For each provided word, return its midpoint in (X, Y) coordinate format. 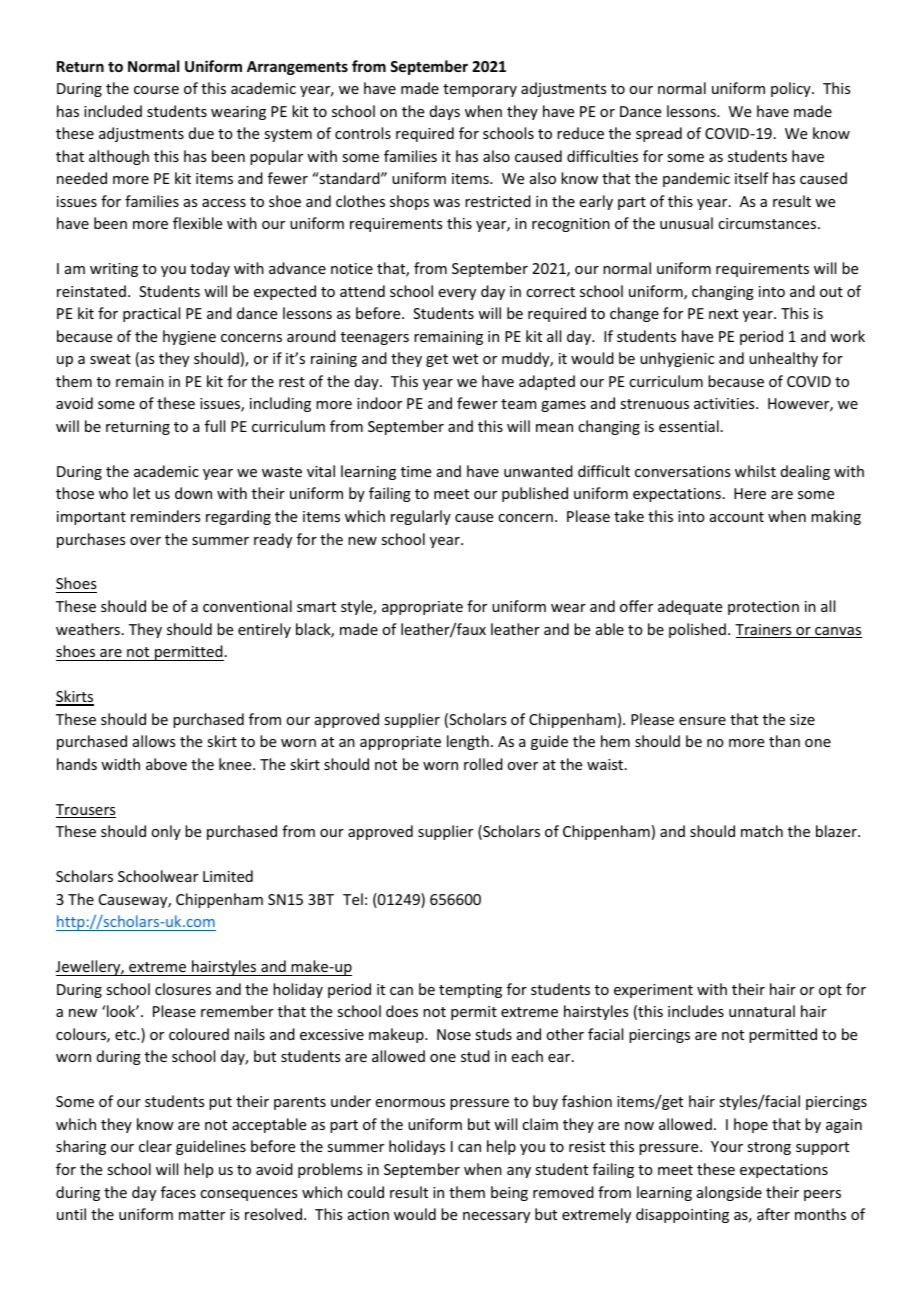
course (156, 90)
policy (792, 89)
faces (178, 1192)
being (509, 1193)
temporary (480, 90)
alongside (729, 1193)
